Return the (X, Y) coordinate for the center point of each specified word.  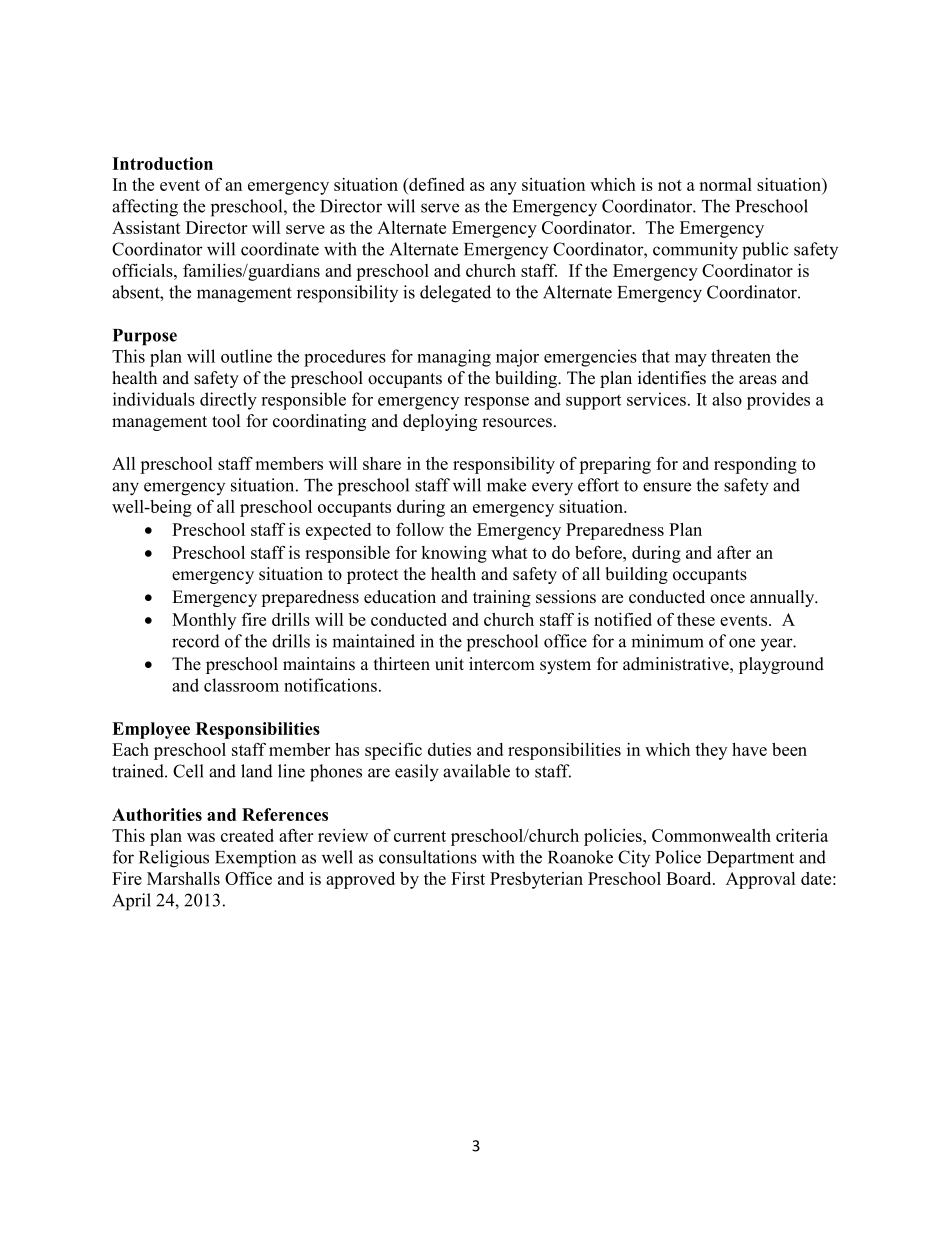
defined (436, 184)
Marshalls (183, 878)
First (468, 878)
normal (725, 184)
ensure (667, 487)
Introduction (162, 163)
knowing (454, 554)
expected (338, 531)
